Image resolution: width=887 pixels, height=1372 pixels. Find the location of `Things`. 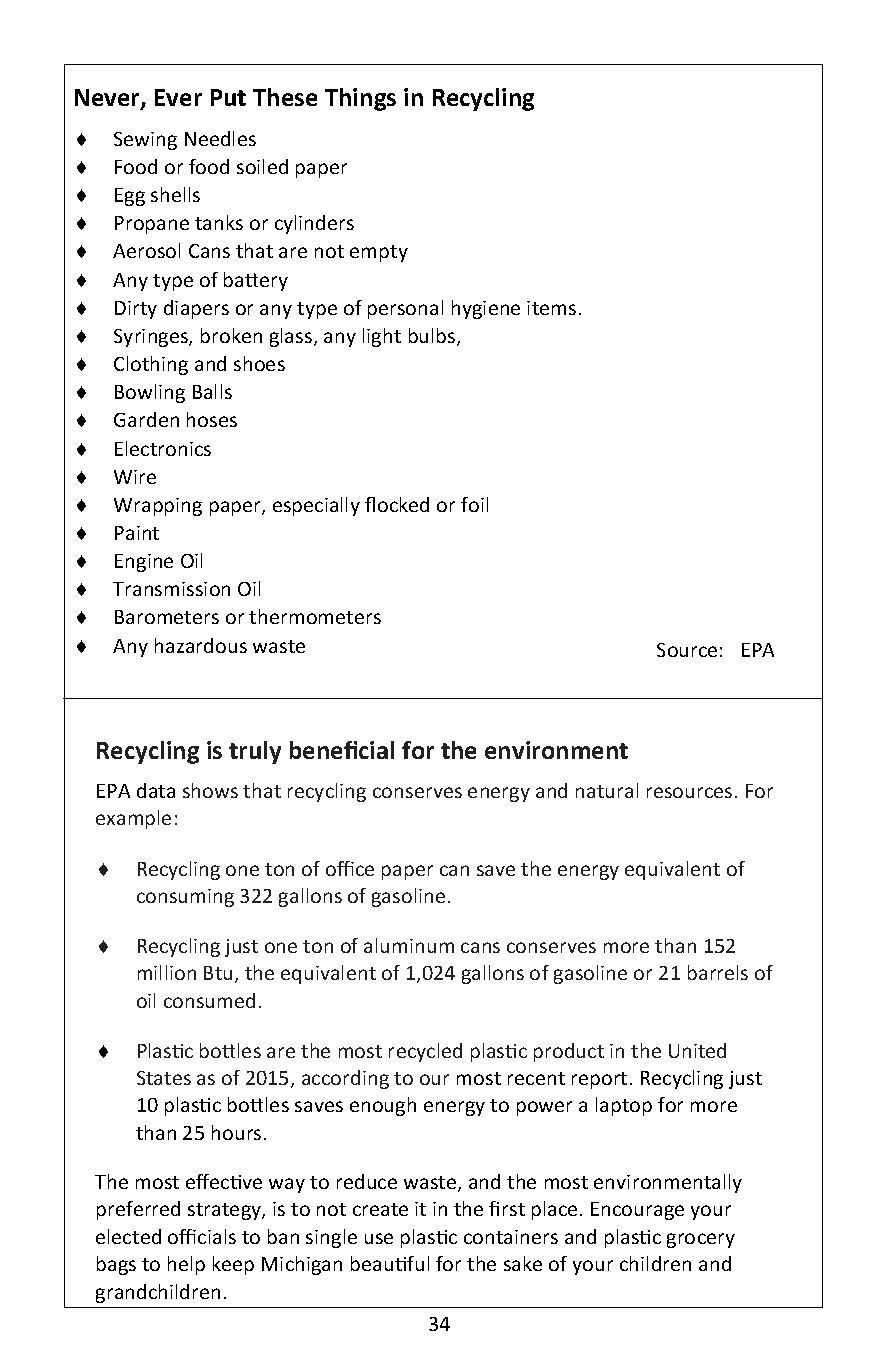

Things is located at coordinates (360, 99).
